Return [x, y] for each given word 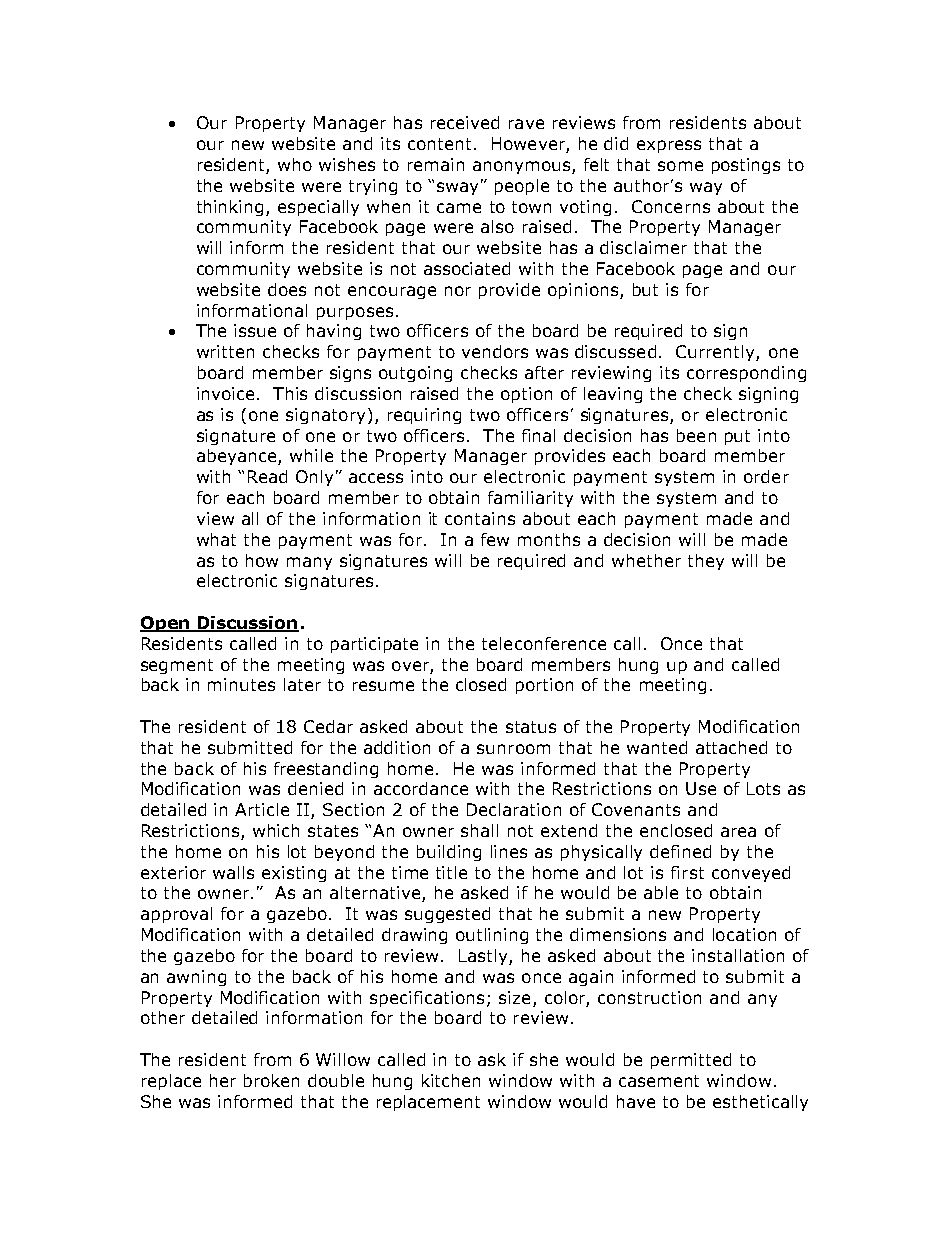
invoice [227, 393]
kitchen [451, 1080]
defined [680, 851]
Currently [716, 353]
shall [479, 830]
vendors [495, 351]
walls [233, 872]
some [680, 166]
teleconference [544, 643]
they [706, 562]
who [295, 164]
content [439, 144]
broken [271, 1080]
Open [165, 624]
